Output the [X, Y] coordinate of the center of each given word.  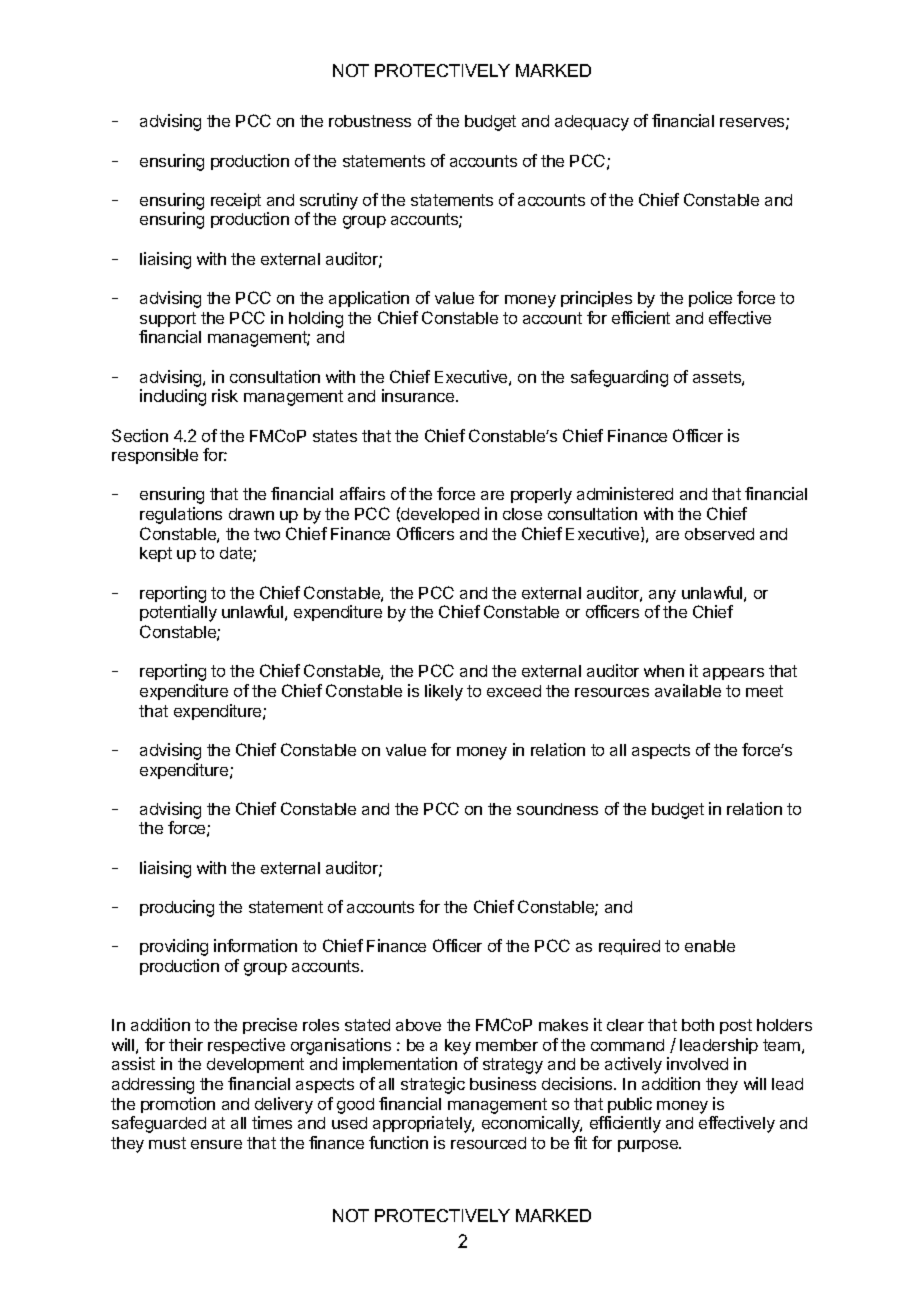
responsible [155, 456]
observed [719, 534]
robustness [370, 121]
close [522, 514]
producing [177, 908]
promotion [178, 1105]
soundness [557, 809]
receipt [236, 201]
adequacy [592, 123]
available [688, 690]
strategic [433, 1085]
